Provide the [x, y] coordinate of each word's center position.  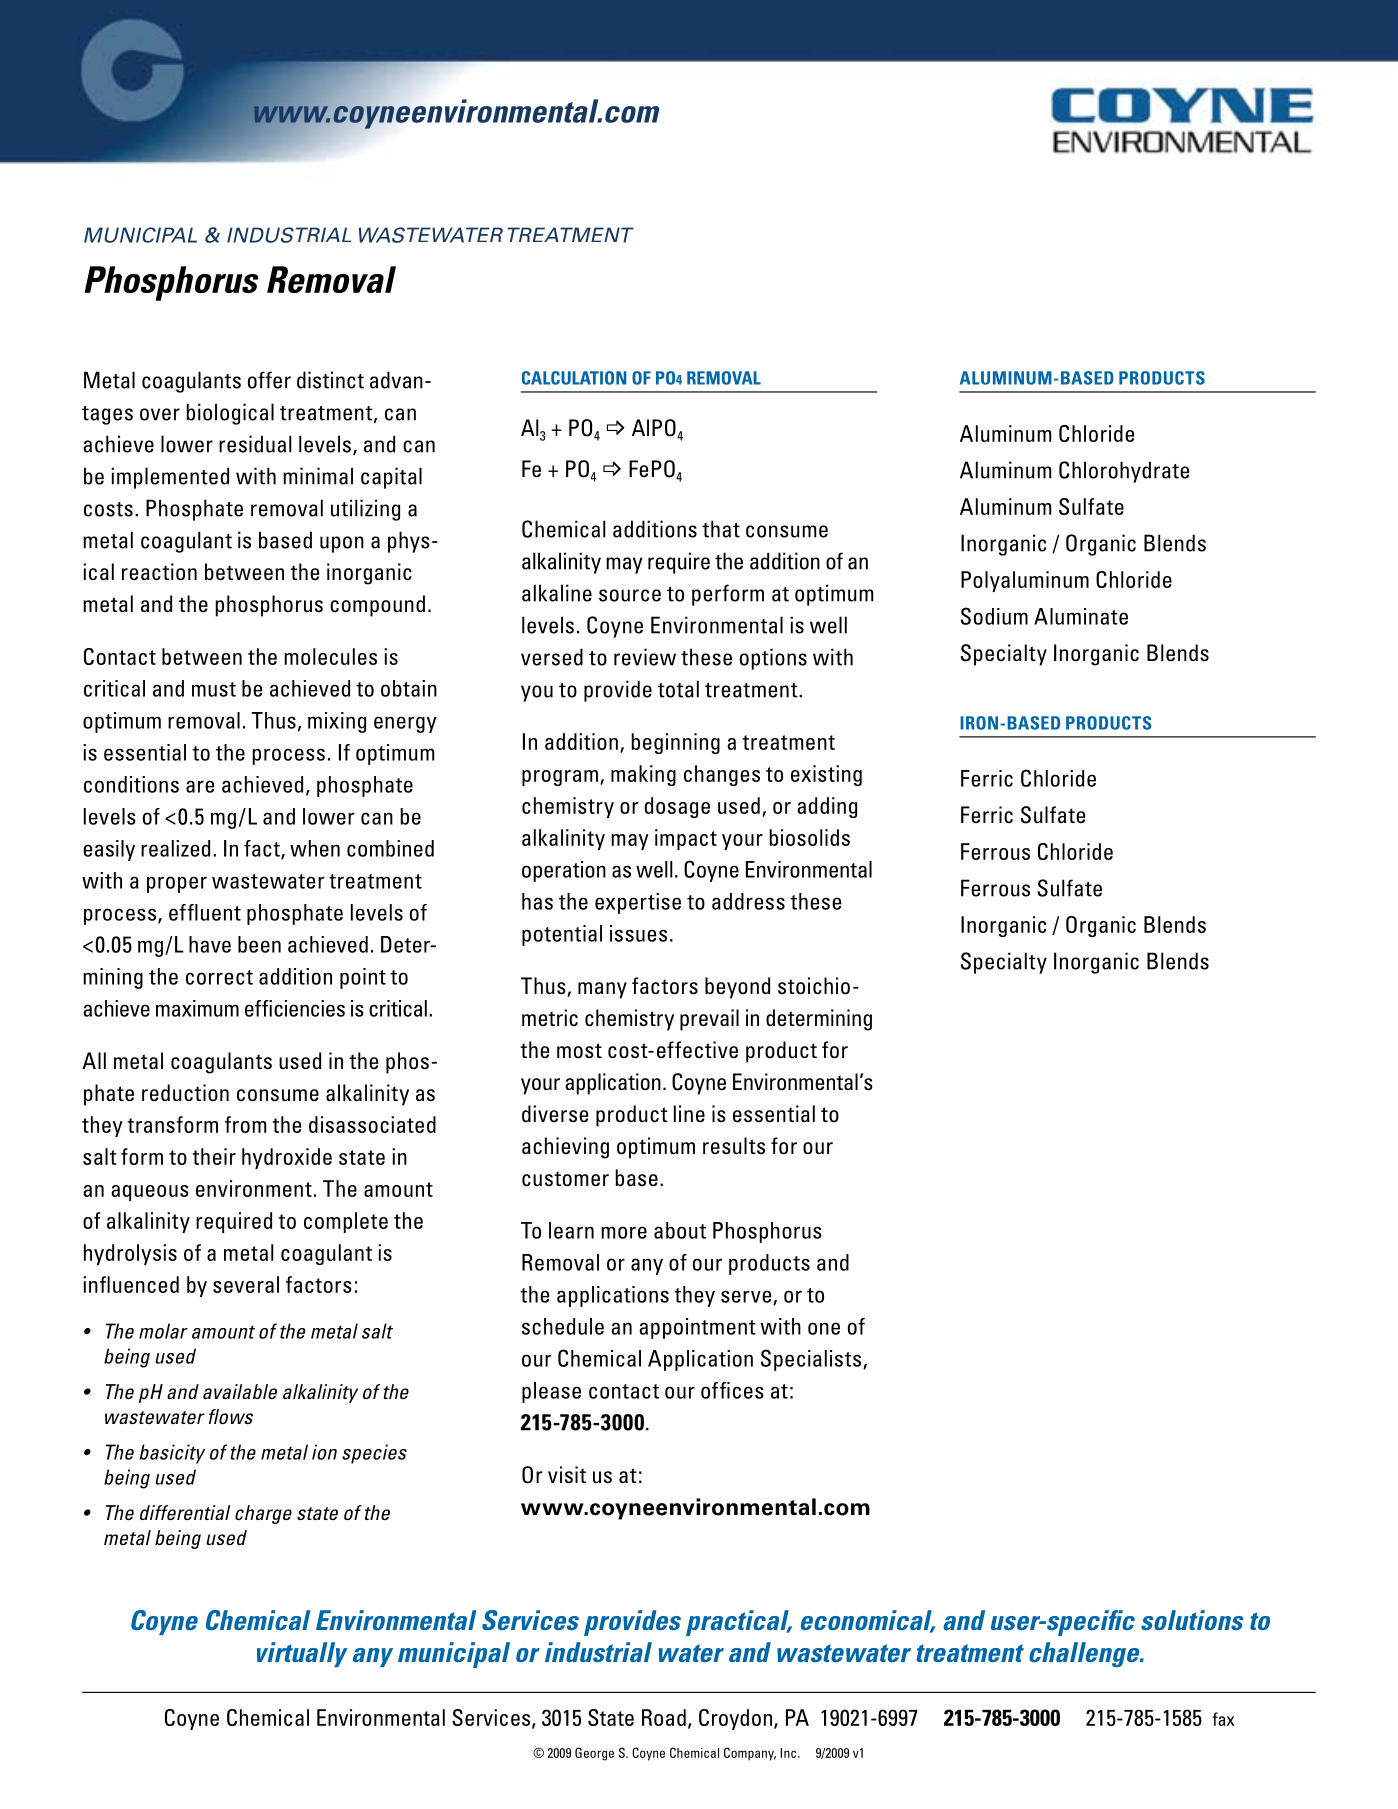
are [200, 786]
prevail [709, 1020]
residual [255, 444]
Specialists [812, 1360]
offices [732, 1390]
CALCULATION [574, 378]
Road [664, 1717]
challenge [1085, 1654]
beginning [675, 743]
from [245, 1124]
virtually [302, 1654]
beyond [737, 988]
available [240, 1391]
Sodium [994, 616]
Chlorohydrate [1124, 472]
